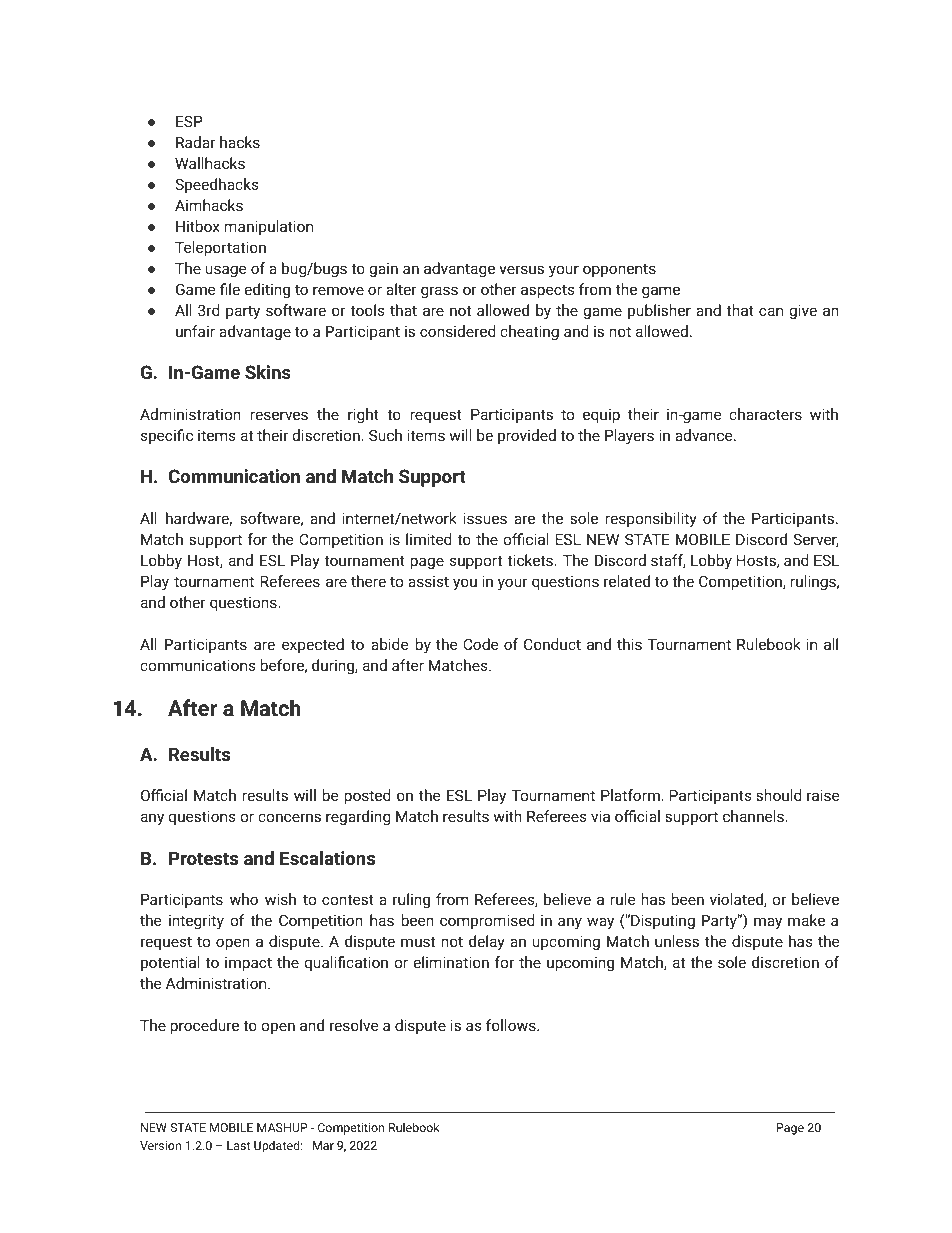 The width and height of the document is (952, 1233). What do you see at coordinates (619, 270) in the document?
I see `opponents` at bounding box center [619, 270].
